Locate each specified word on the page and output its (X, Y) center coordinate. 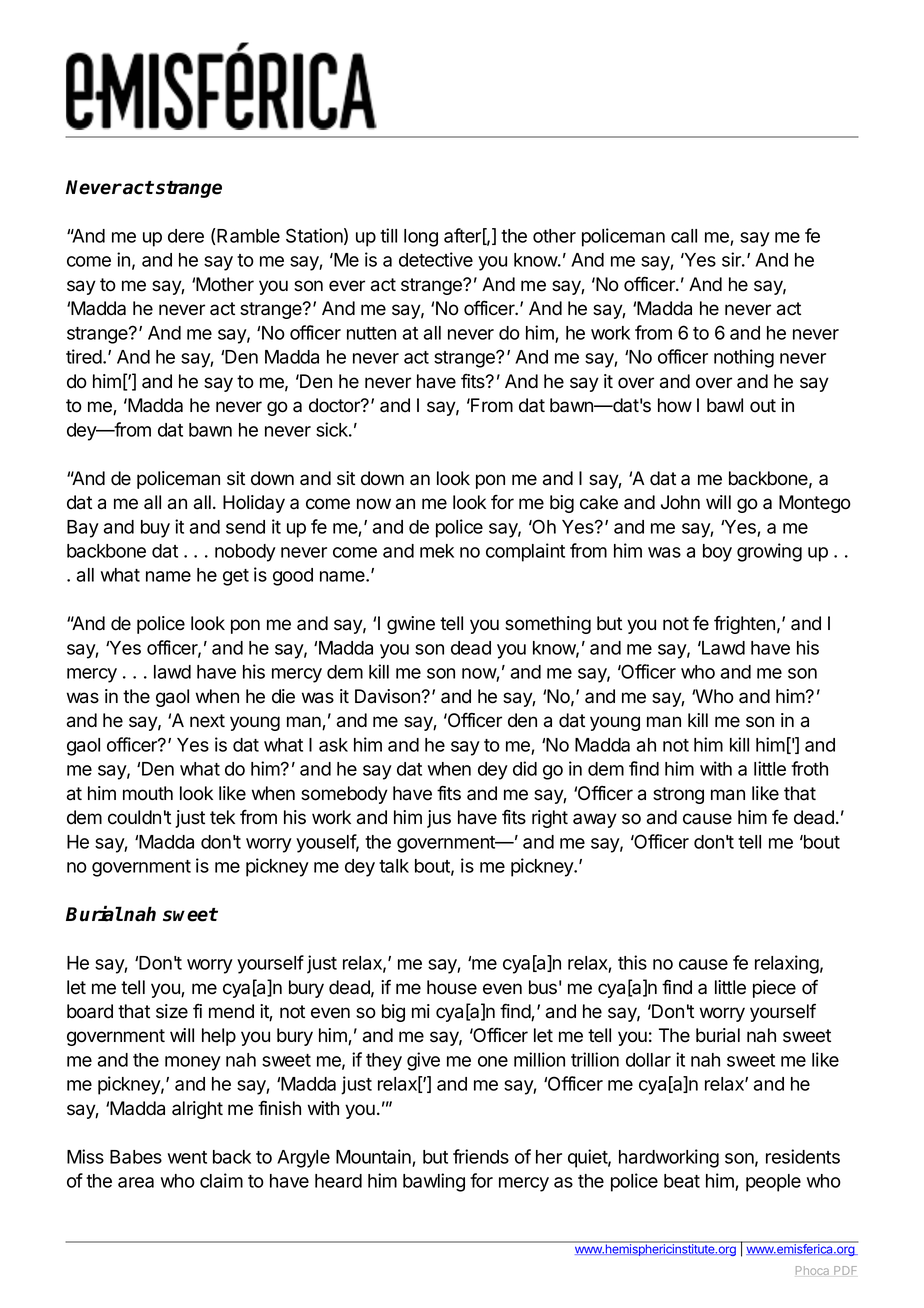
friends (481, 1156)
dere (186, 236)
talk (394, 866)
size (172, 1011)
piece (774, 989)
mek (437, 551)
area (136, 1182)
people (773, 1183)
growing (769, 552)
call (684, 236)
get (236, 577)
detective (436, 259)
